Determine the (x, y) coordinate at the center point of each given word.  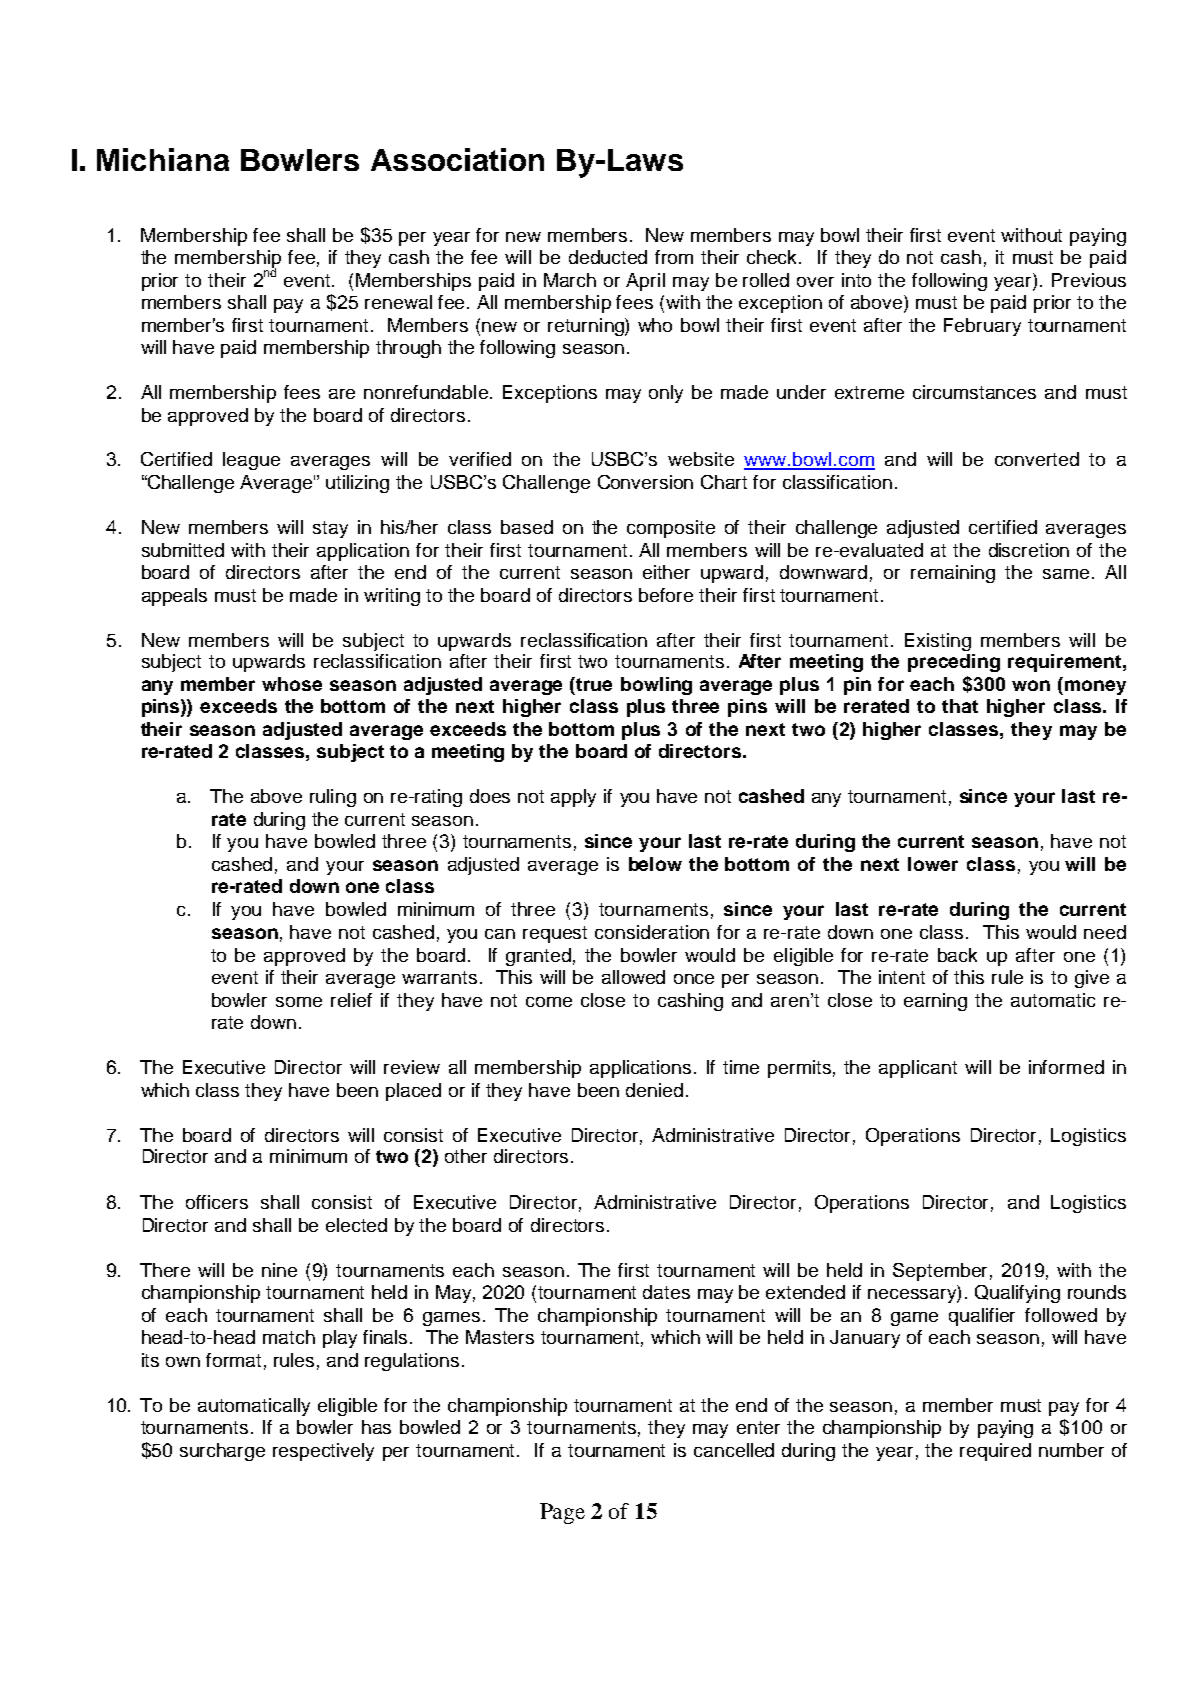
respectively (323, 1452)
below (655, 864)
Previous (1089, 280)
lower (933, 864)
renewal (398, 302)
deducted (608, 257)
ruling (333, 798)
